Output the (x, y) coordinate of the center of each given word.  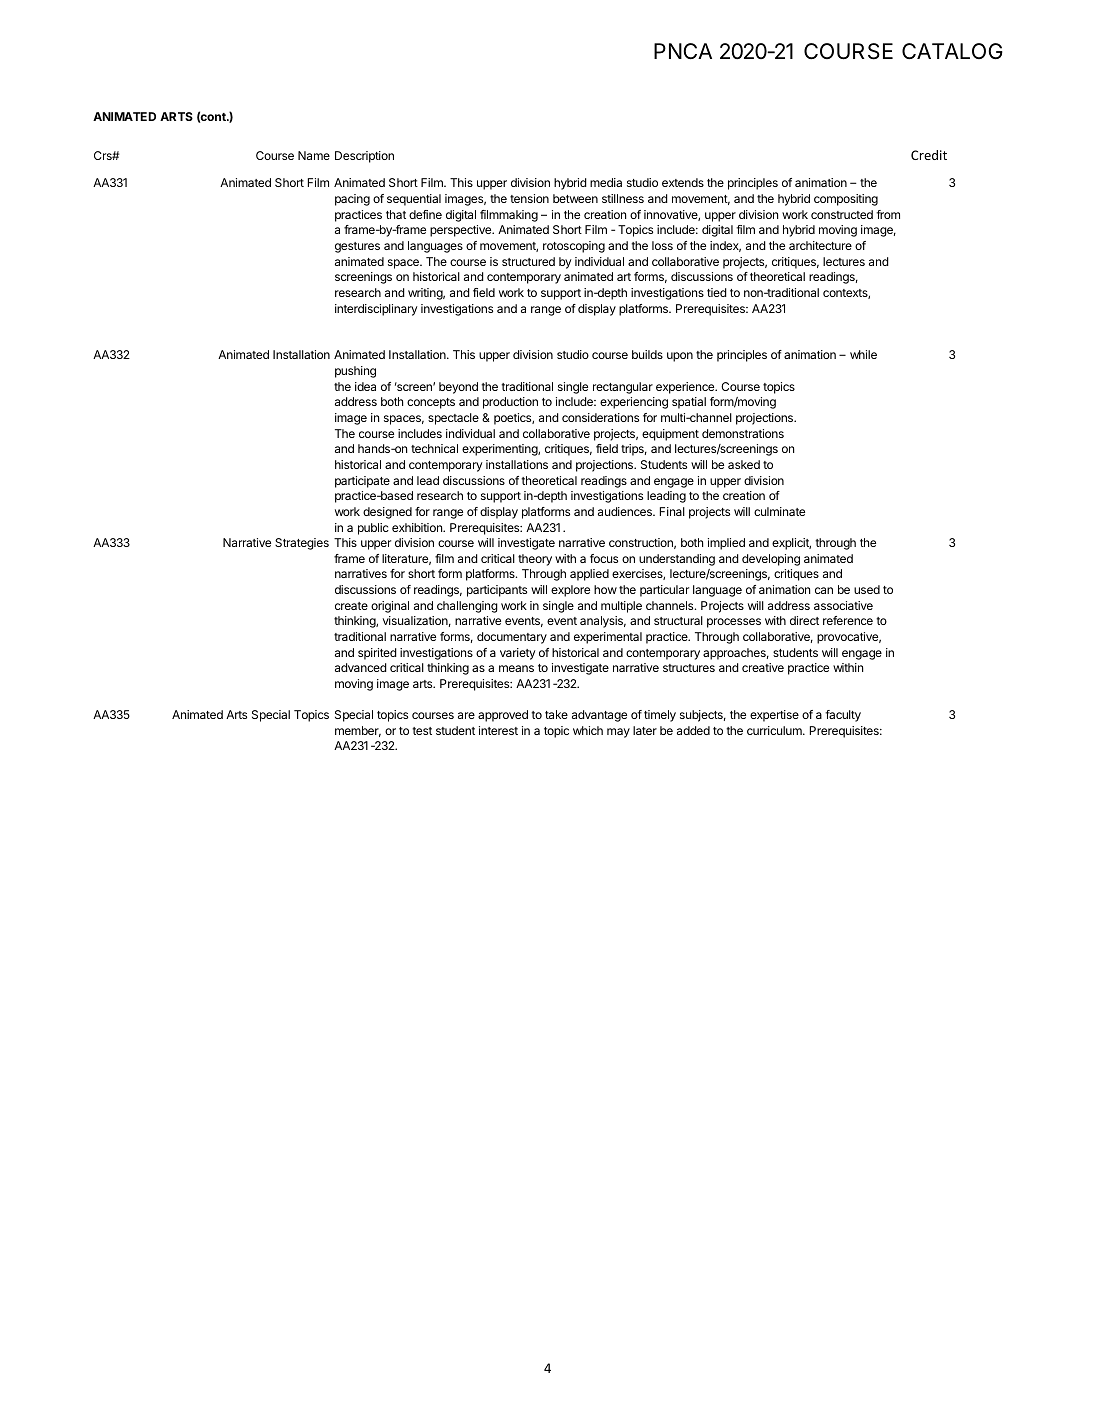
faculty (843, 716)
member (358, 731)
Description (364, 157)
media (606, 182)
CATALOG (952, 51)
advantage (599, 716)
